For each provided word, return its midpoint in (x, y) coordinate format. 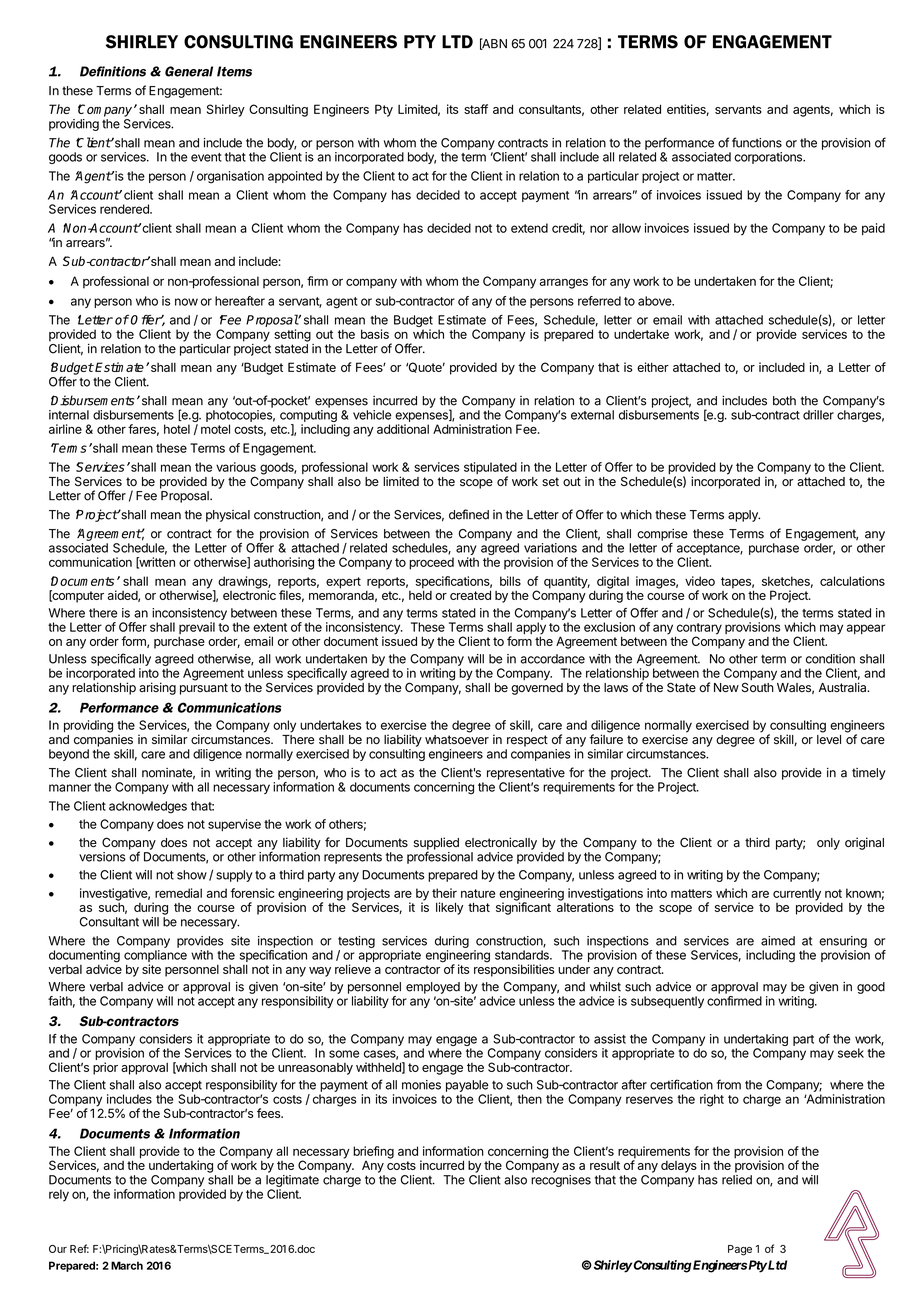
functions (757, 142)
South (758, 686)
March (127, 1265)
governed (537, 689)
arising (157, 688)
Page (740, 1250)
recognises (561, 1181)
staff (476, 109)
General (189, 71)
